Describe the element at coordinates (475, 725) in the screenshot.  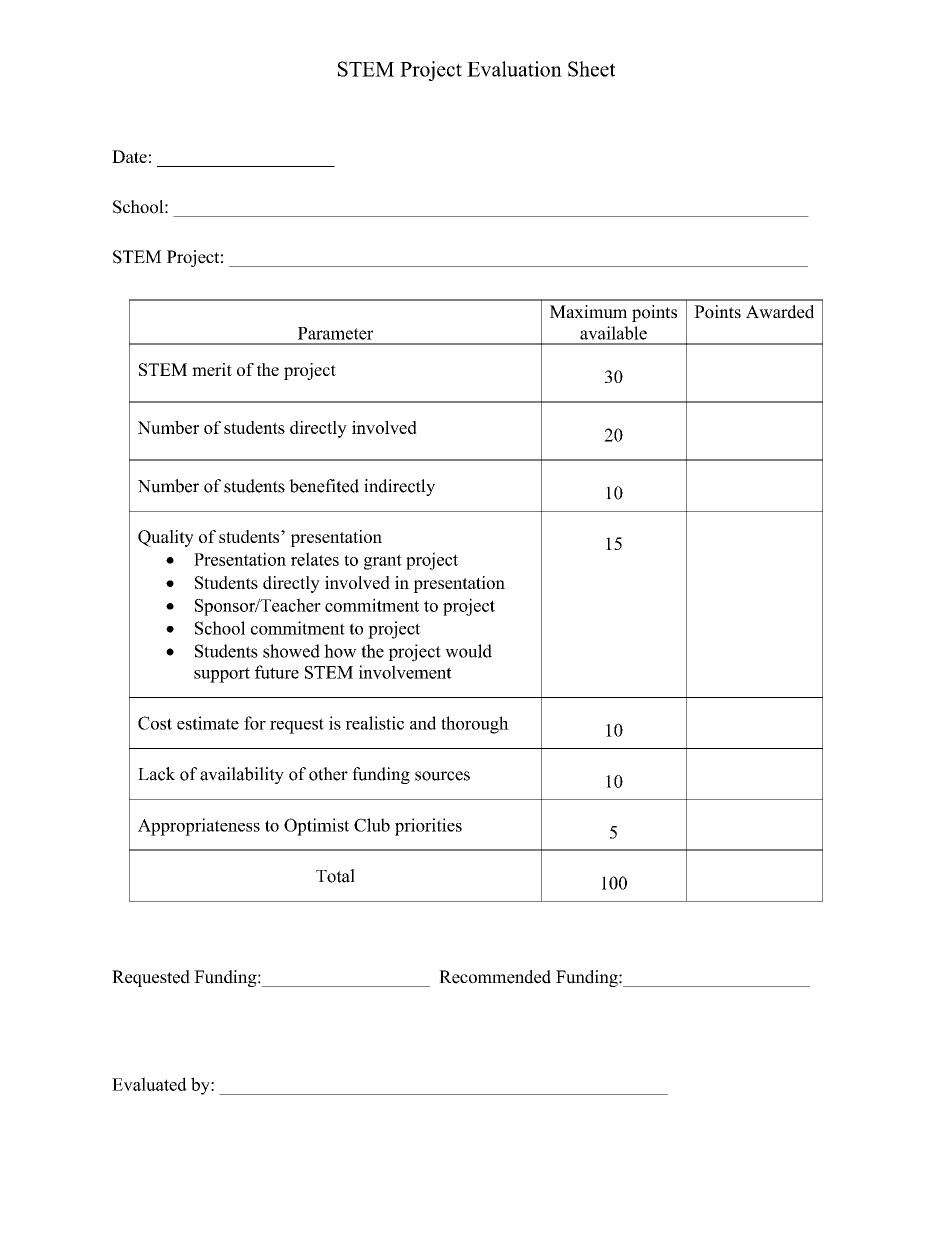
I see `thorough` at that location.
